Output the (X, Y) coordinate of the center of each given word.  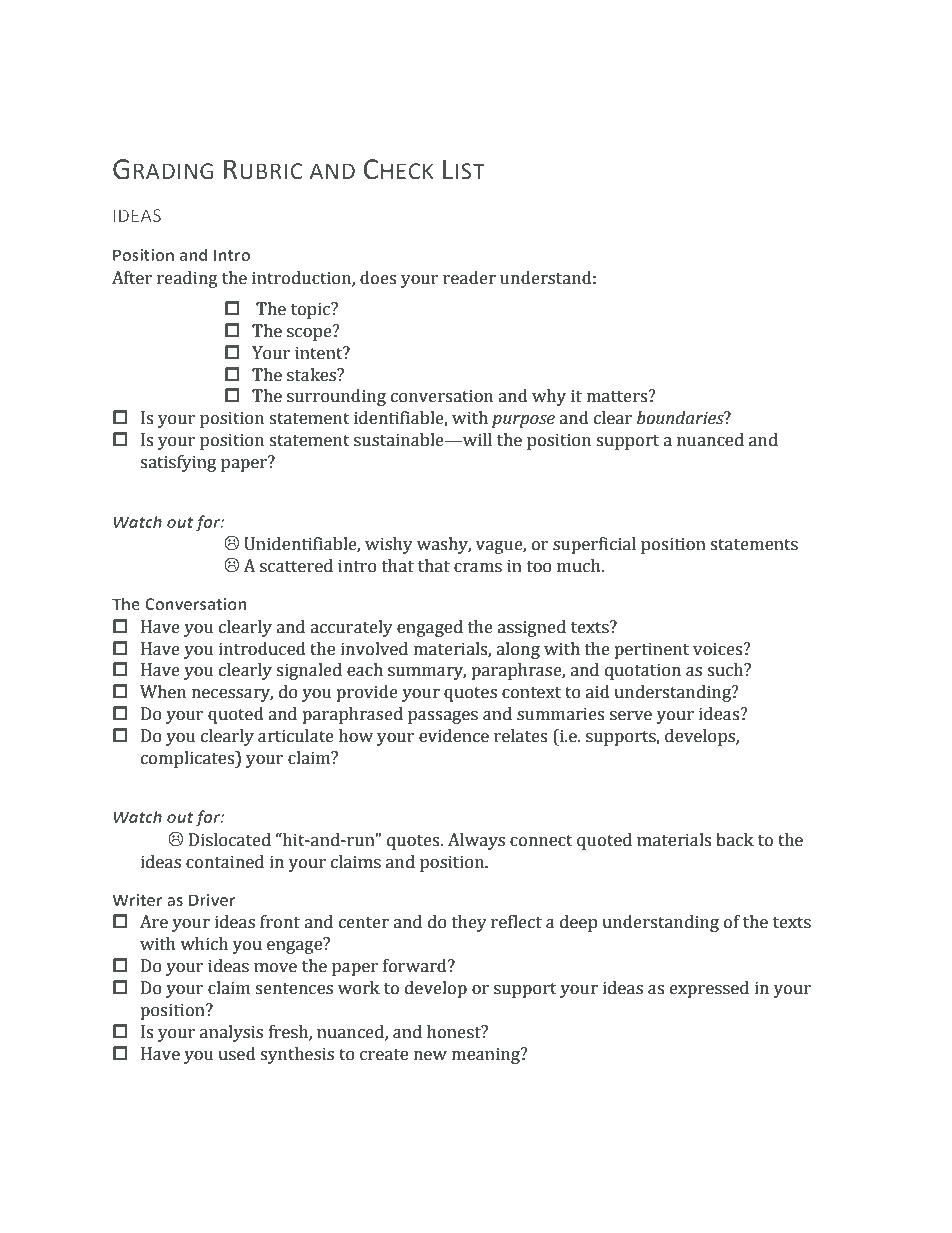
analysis (231, 1033)
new (430, 1056)
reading (187, 279)
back (735, 840)
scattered (296, 566)
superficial (594, 545)
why (549, 397)
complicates (189, 759)
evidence (454, 736)
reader (469, 278)
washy (444, 545)
